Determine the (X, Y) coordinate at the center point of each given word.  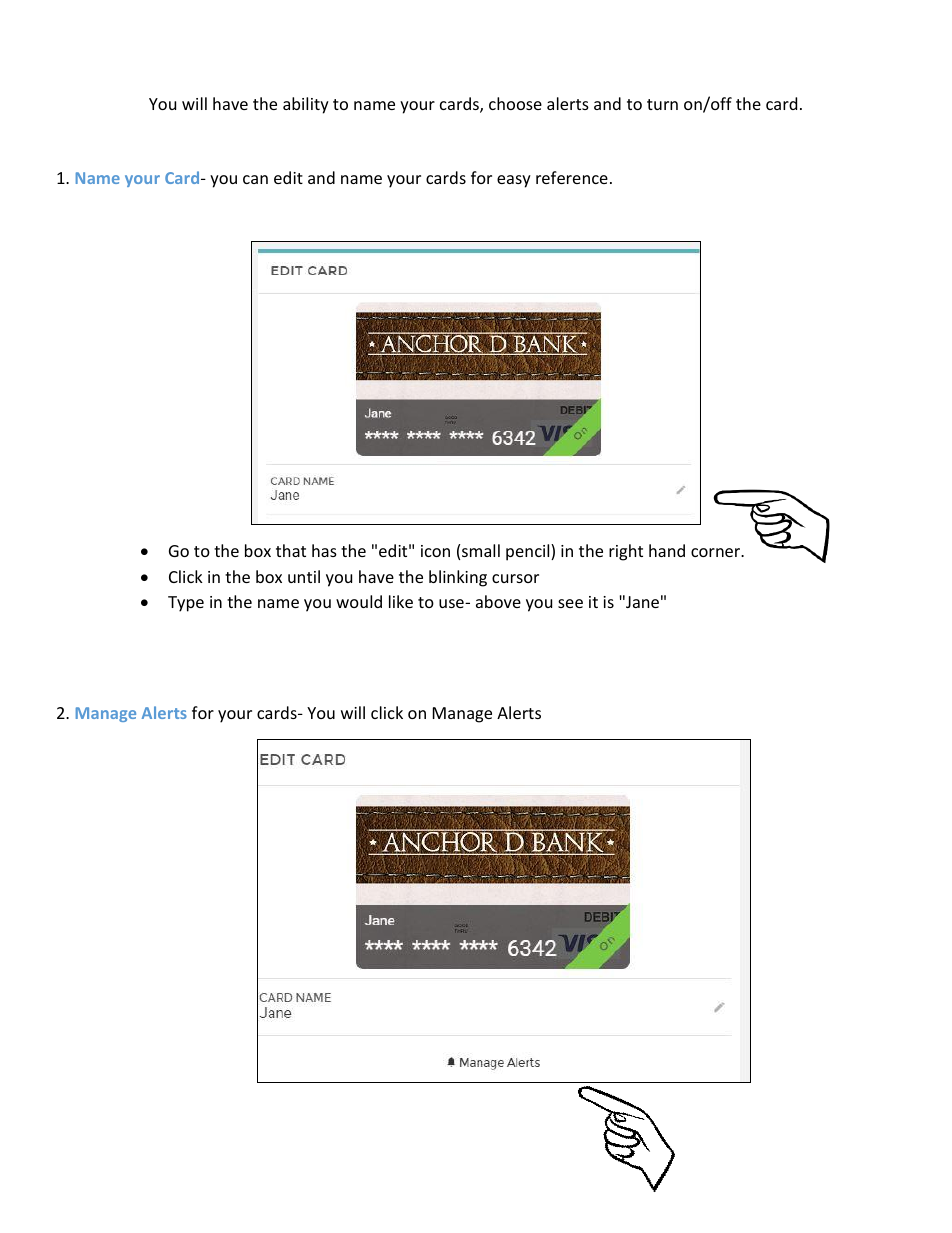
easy (514, 181)
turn (662, 104)
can (255, 179)
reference (572, 177)
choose (515, 103)
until (304, 576)
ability (306, 105)
